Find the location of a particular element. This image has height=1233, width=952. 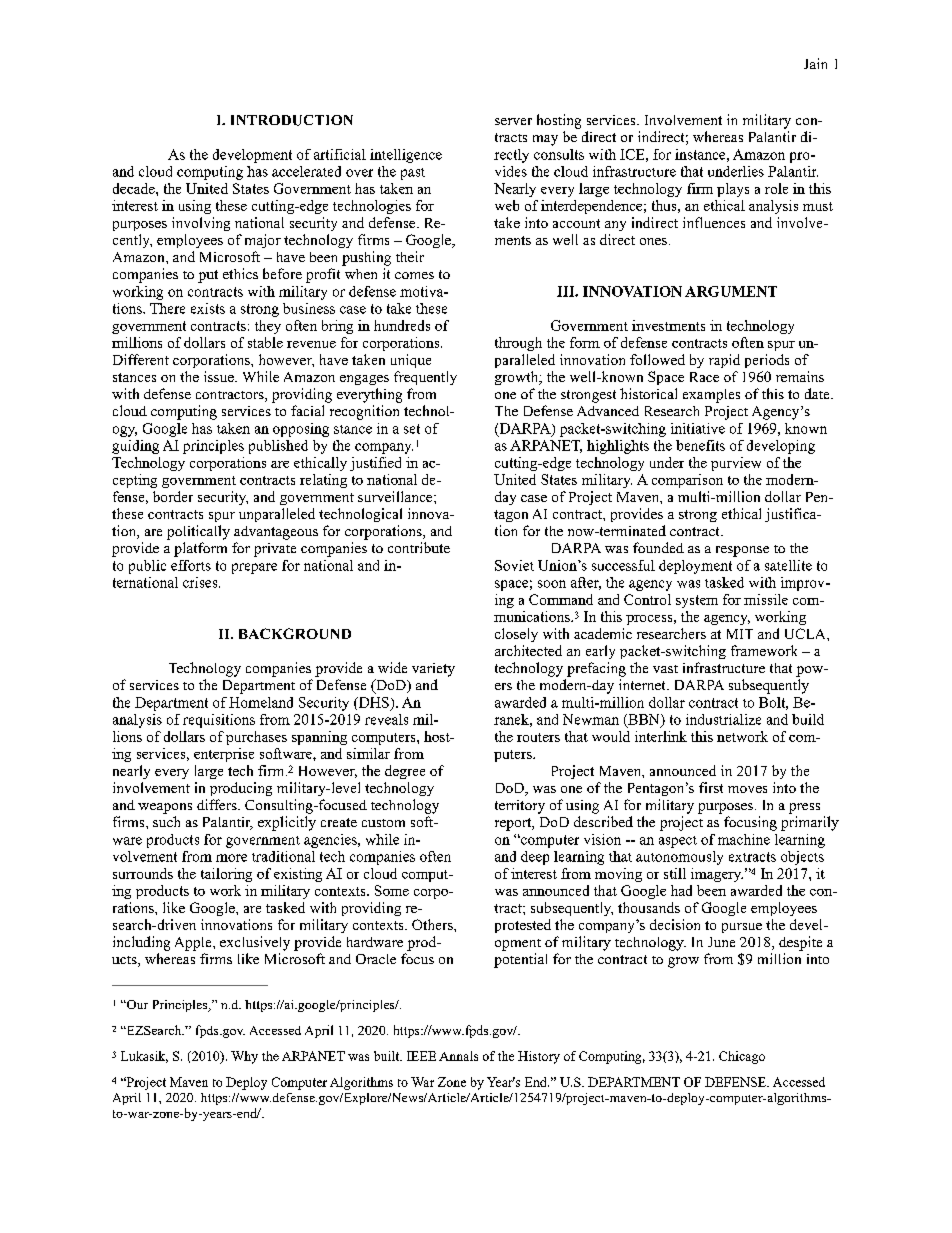

examples is located at coordinates (711, 396).
